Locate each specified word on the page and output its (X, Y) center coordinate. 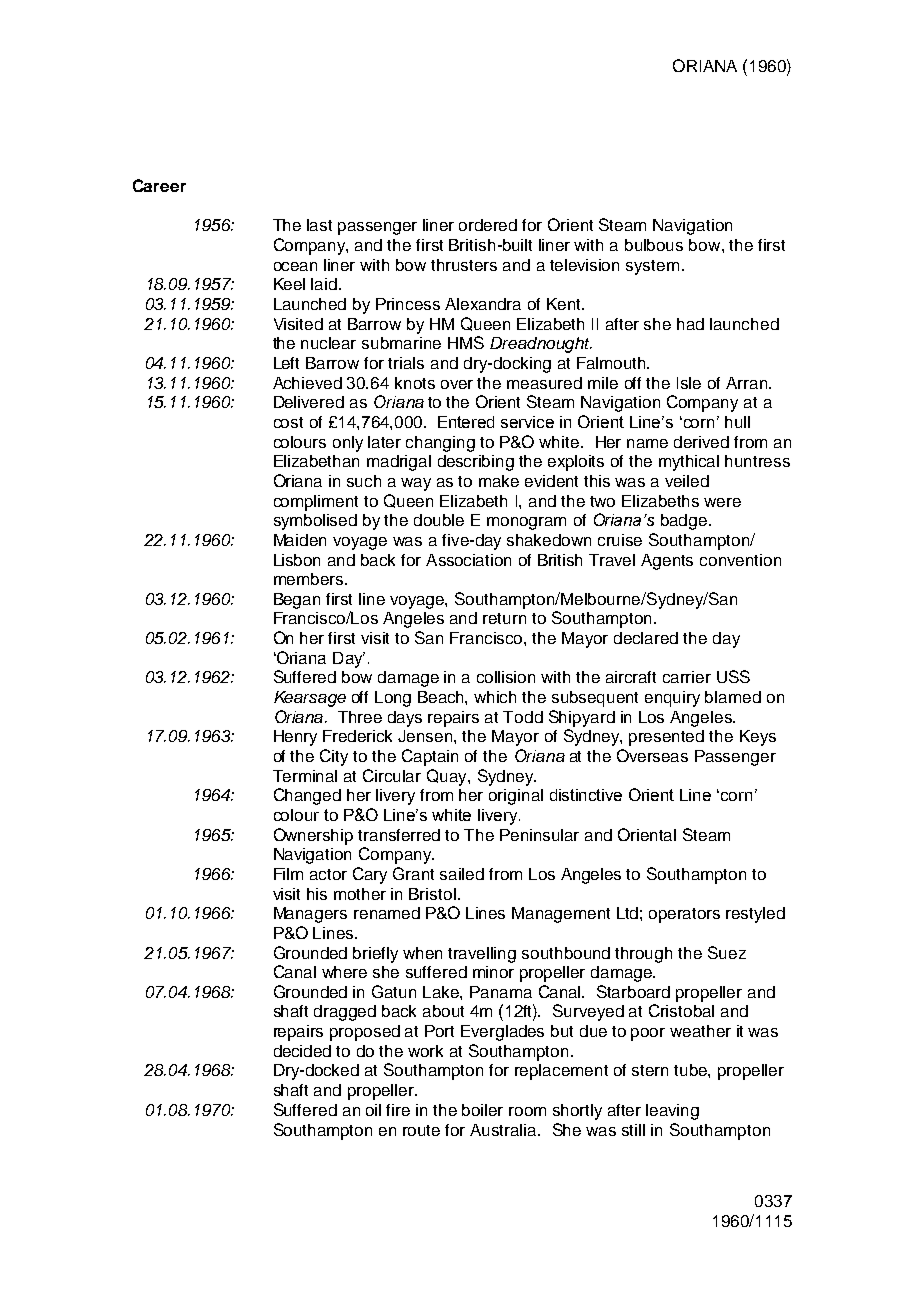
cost (288, 422)
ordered (488, 225)
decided (302, 1051)
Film (288, 874)
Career (159, 185)
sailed (462, 874)
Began (297, 601)
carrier (687, 677)
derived (701, 442)
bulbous (654, 245)
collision (506, 677)
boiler (482, 1110)
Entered (466, 422)
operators (684, 915)
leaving (672, 1112)
